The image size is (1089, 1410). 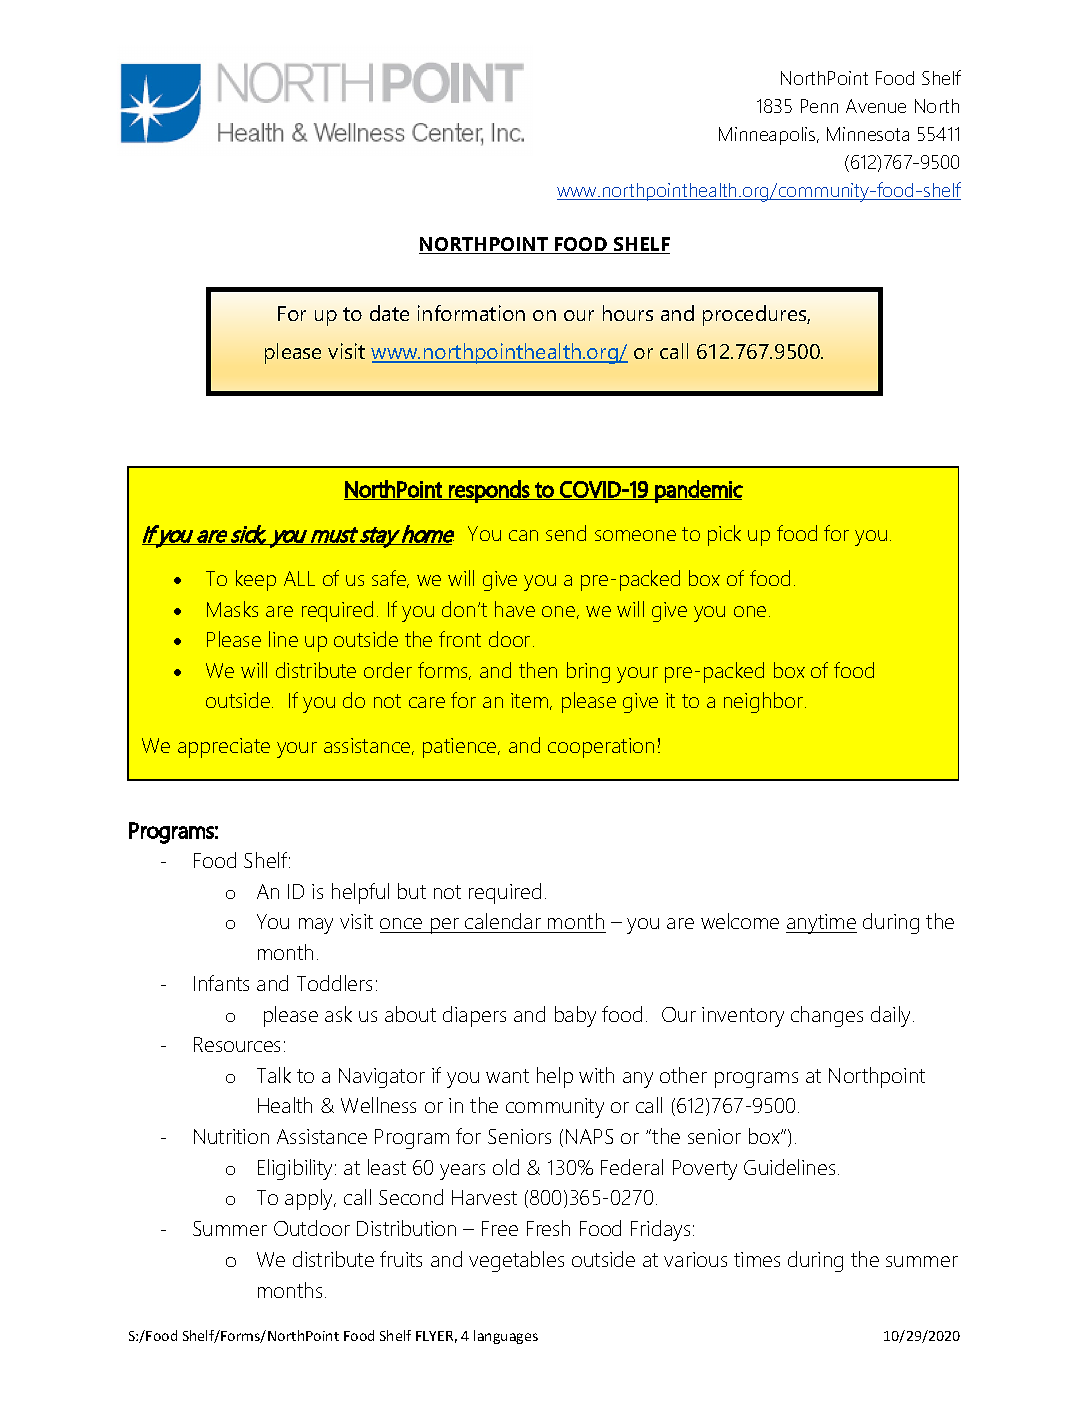 I want to click on send, so click(x=566, y=533).
